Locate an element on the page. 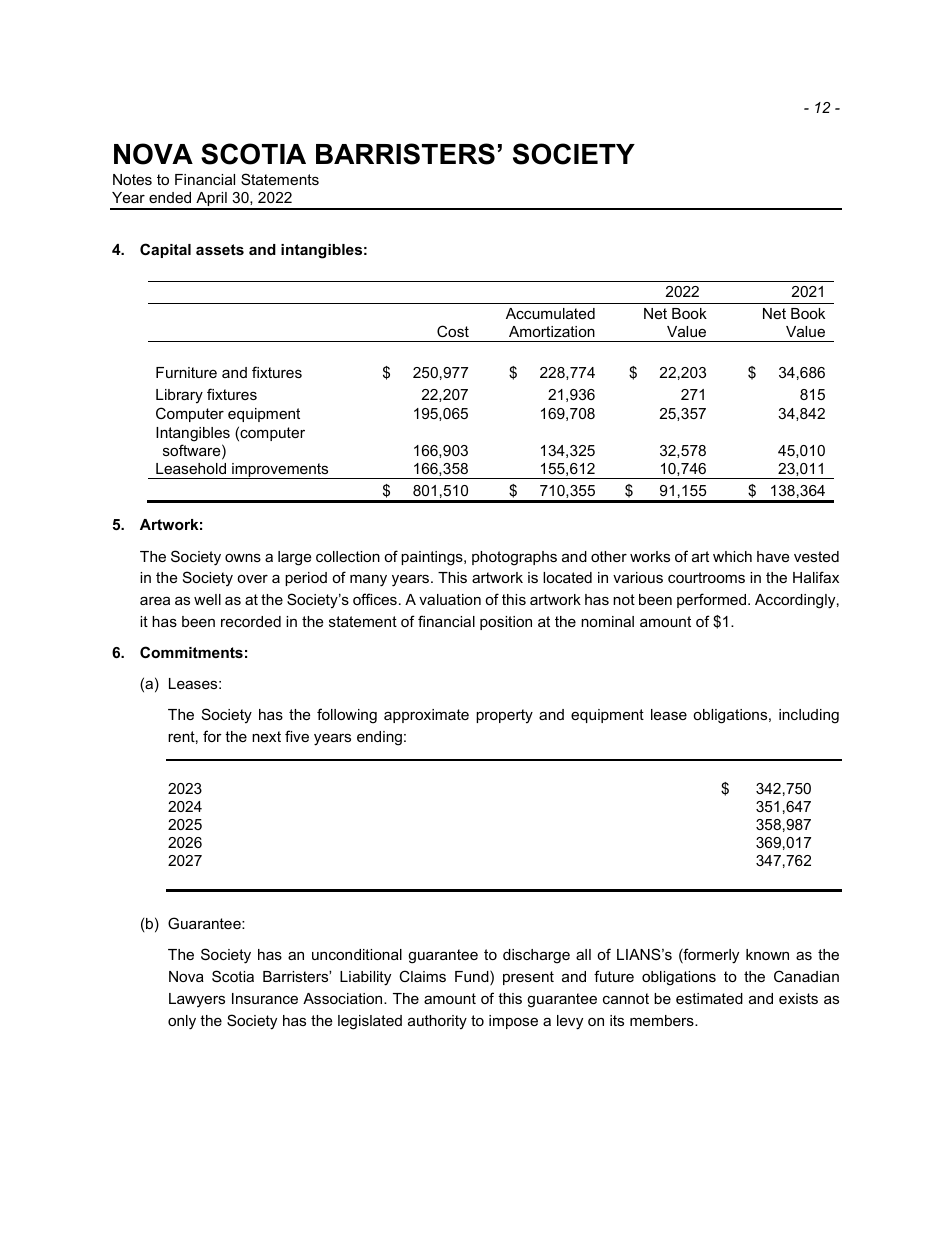 This page has height=1233, width=952. Amortization is located at coordinates (552, 331).
